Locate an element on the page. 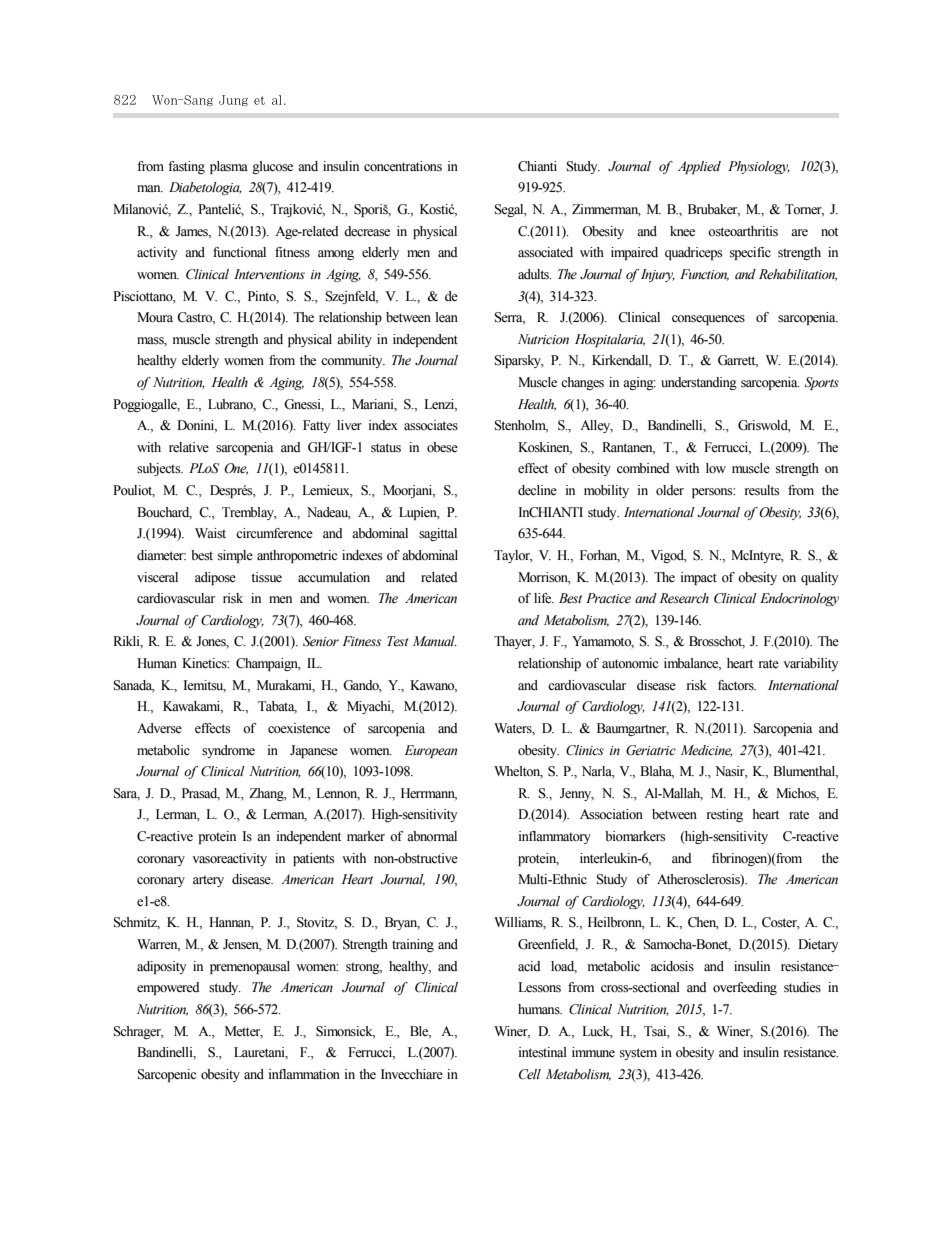 Image resolution: width=952 pixels, height=1251 pixels. Physiology is located at coordinates (759, 167).
